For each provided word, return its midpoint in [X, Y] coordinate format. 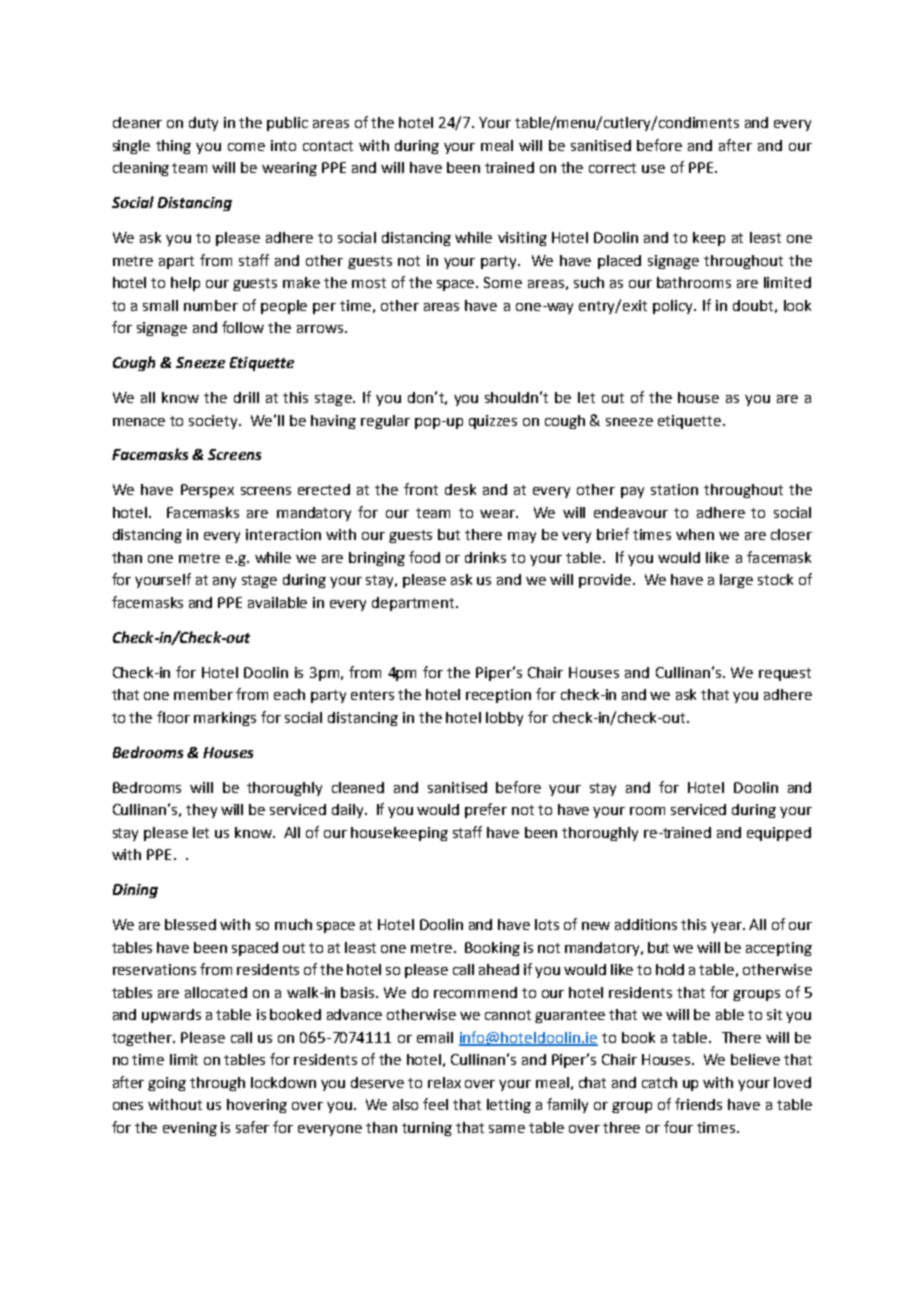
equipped [779, 834]
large [736, 581]
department [414, 604]
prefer [486, 810]
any [224, 582]
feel [435, 1104]
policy [674, 307]
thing [173, 147]
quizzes [493, 422]
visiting [522, 239]
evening [190, 1129]
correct [612, 168]
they [201, 811]
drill [246, 397]
